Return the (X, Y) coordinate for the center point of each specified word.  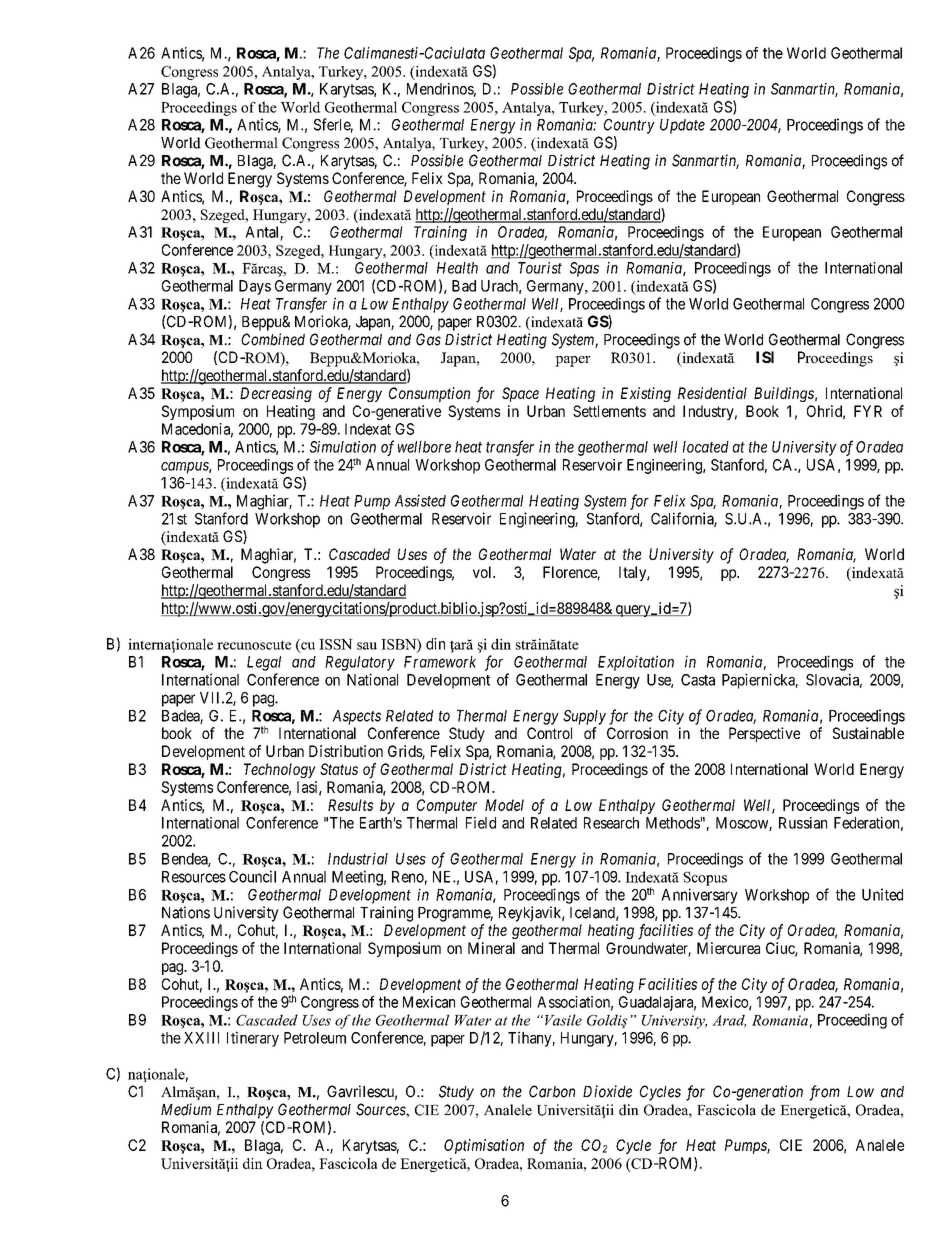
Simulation (343, 447)
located (706, 447)
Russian (803, 823)
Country (629, 126)
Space (520, 394)
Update (682, 126)
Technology (280, 770)
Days (255, 287)
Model (504, 805)
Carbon (552, 1091)
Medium (186, 1109)
